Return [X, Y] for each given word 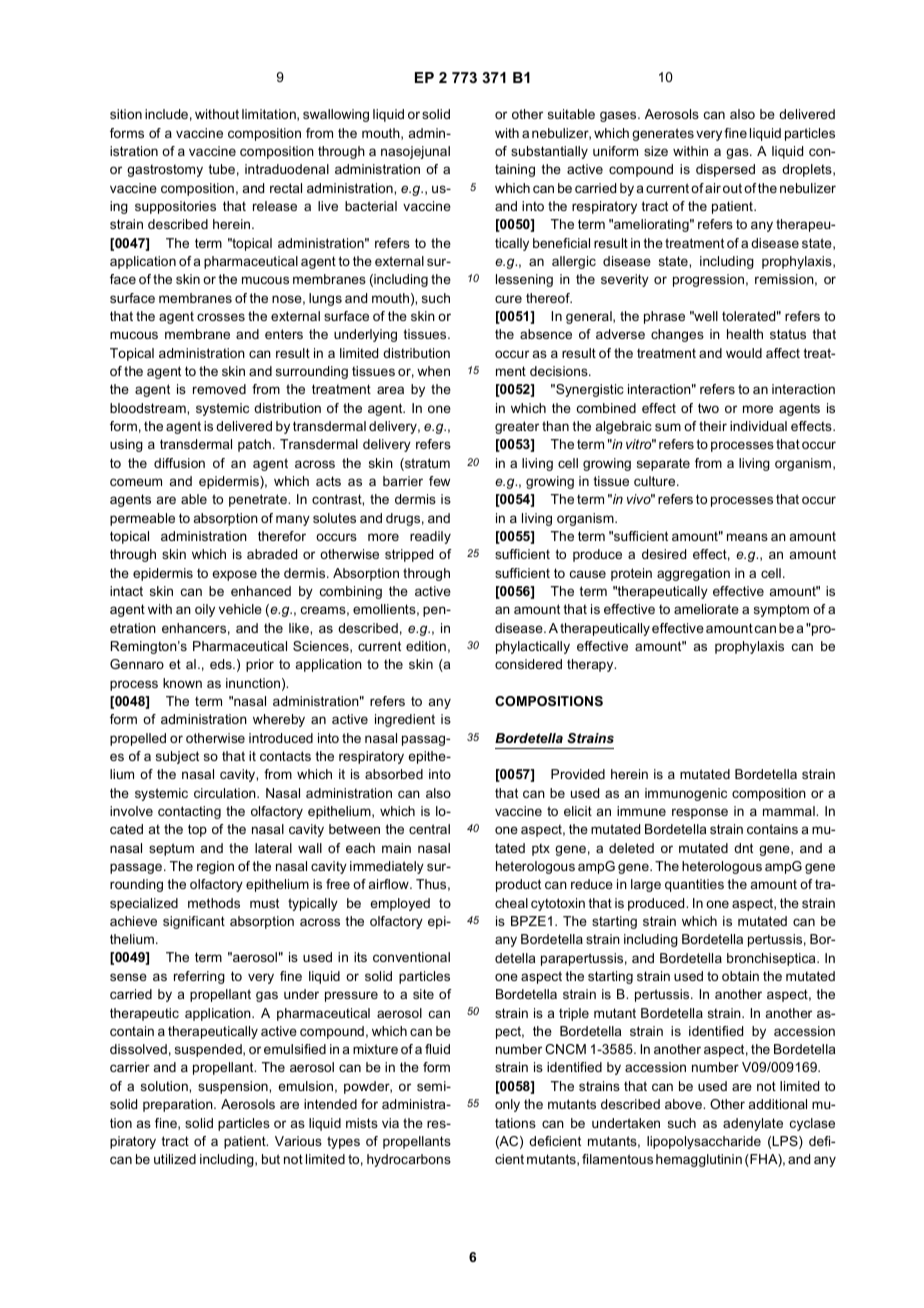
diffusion [179, 463]
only [507, 1105]
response [700, 813]
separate [663, 464]
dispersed [725, 170]
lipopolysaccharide [704, 1142]
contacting [189, 812]
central [429, 829]
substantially [549, 152]
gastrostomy [165, 171]
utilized [175, 1159]
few [439, 481]
